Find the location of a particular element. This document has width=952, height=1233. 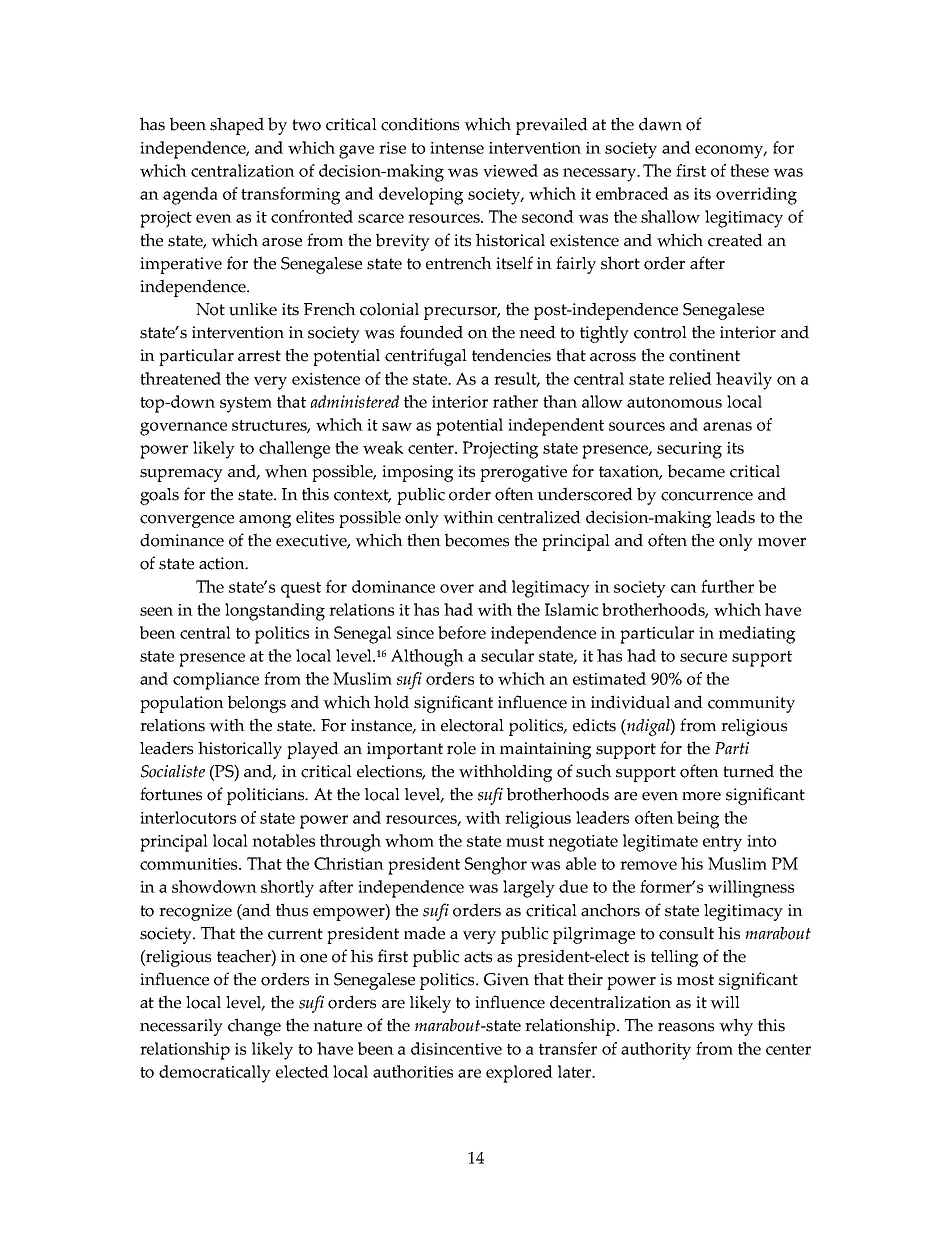

shaped is located at coordinates (237, 126).
